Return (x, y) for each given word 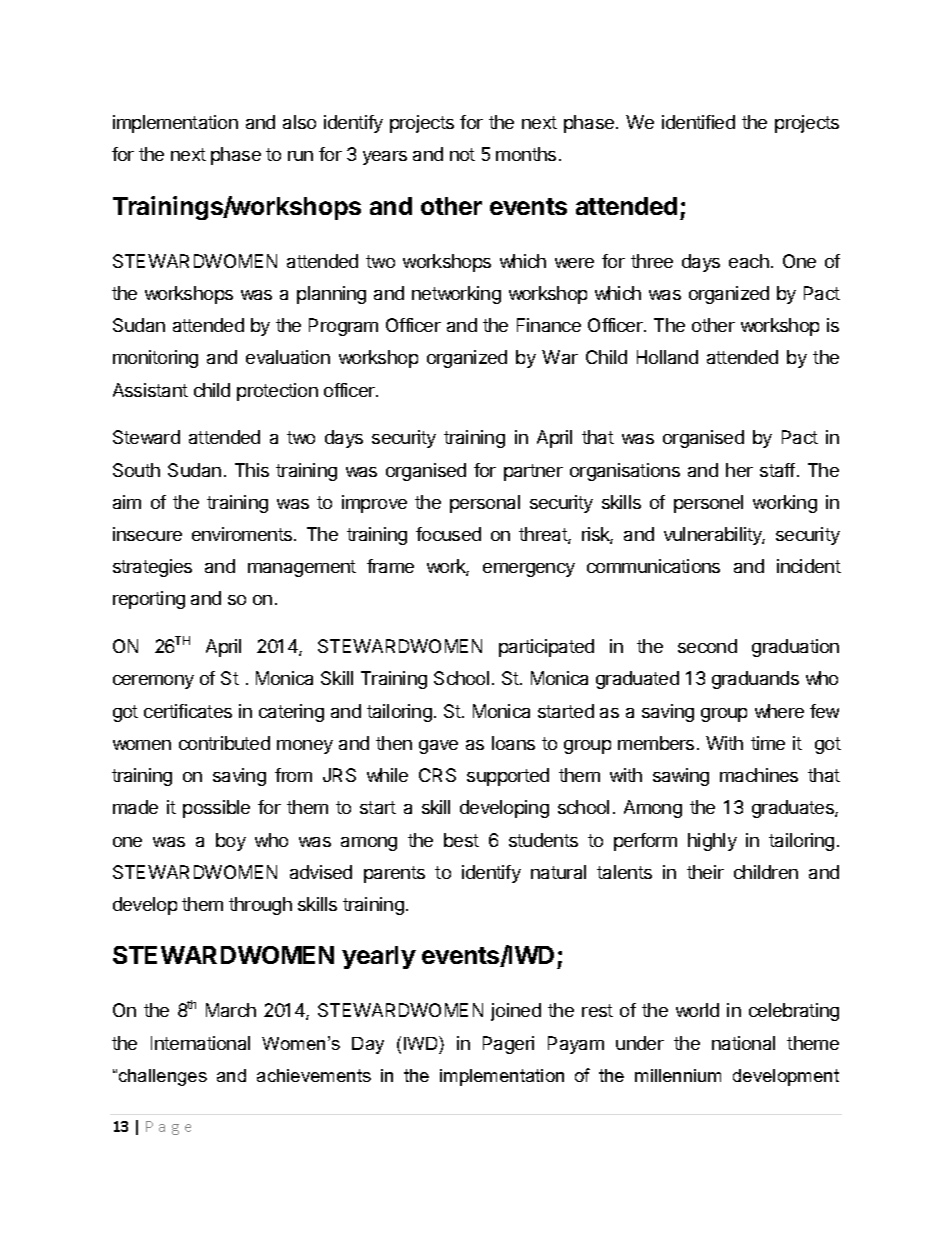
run (300, 156)
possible (216, 809)
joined (516, 1012)
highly (712, 842)
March (231, 1010)
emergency (529, 570)
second (707, 646)
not (462, 154)
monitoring (155, 359)
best (461, 840)
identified (698, 122)
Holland (667, 357)
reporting (149, 600)
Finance (549, 325)
